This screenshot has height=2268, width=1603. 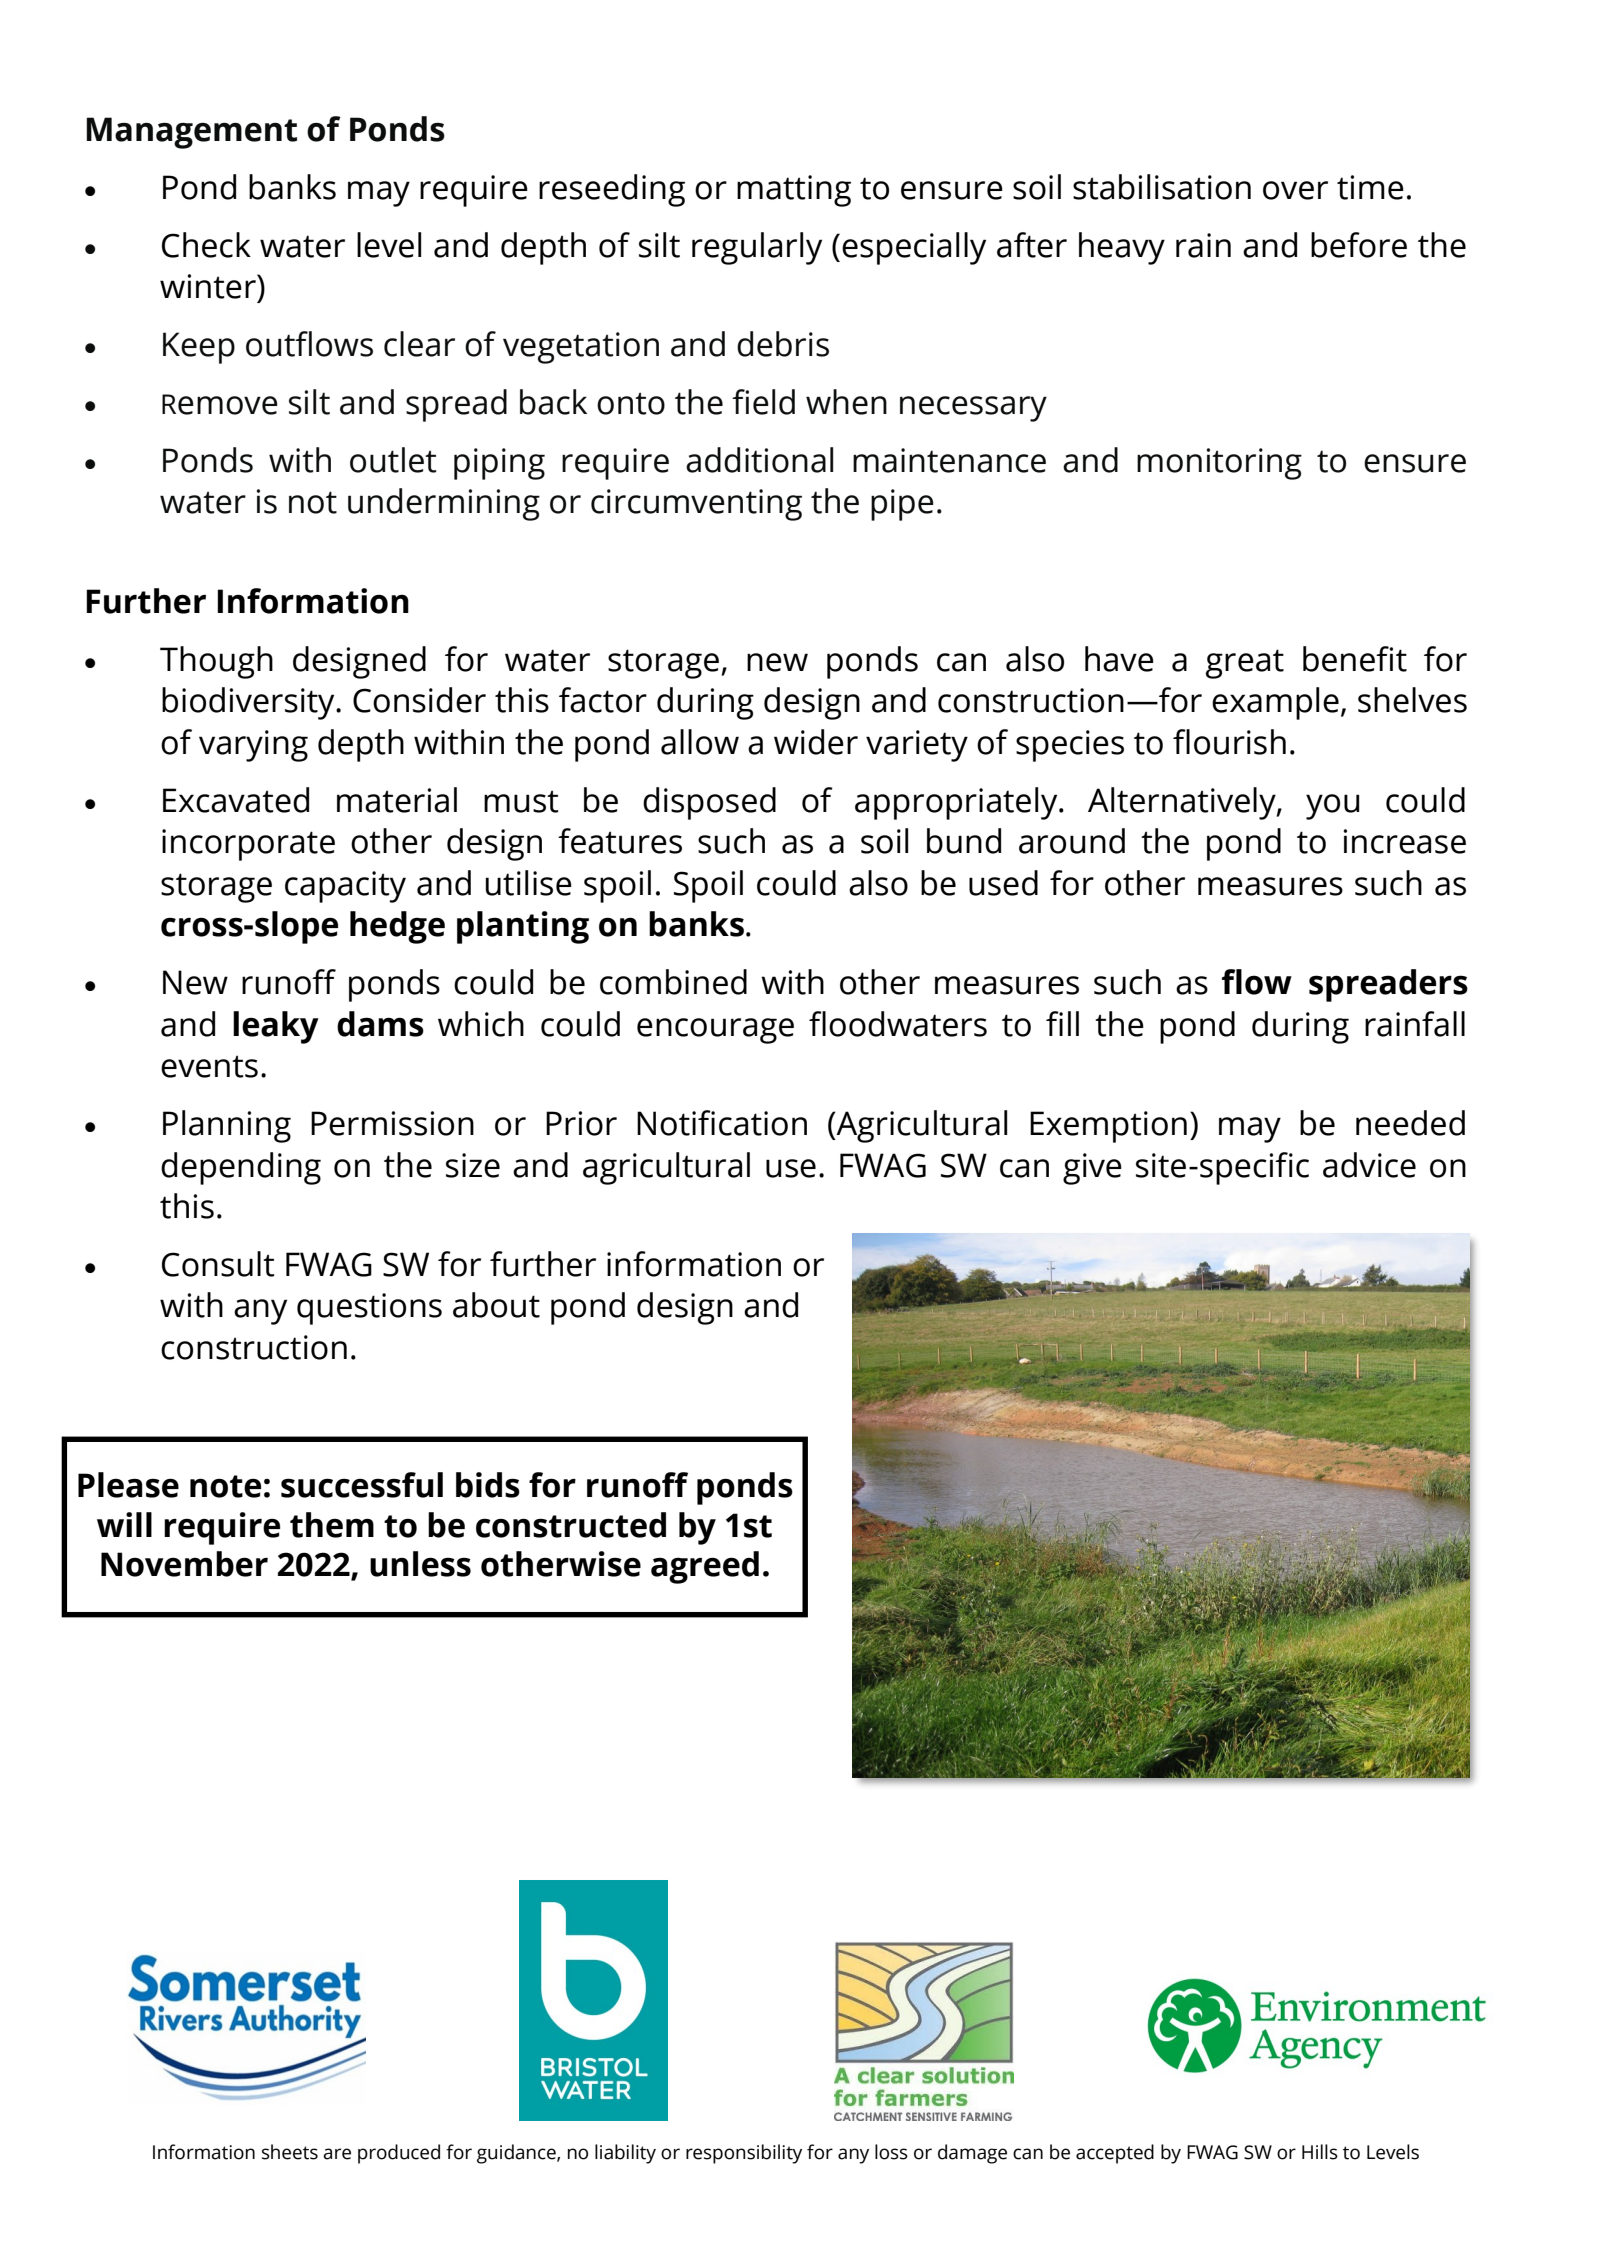 I want to click on sheets, so click(x=290, y=2152).
